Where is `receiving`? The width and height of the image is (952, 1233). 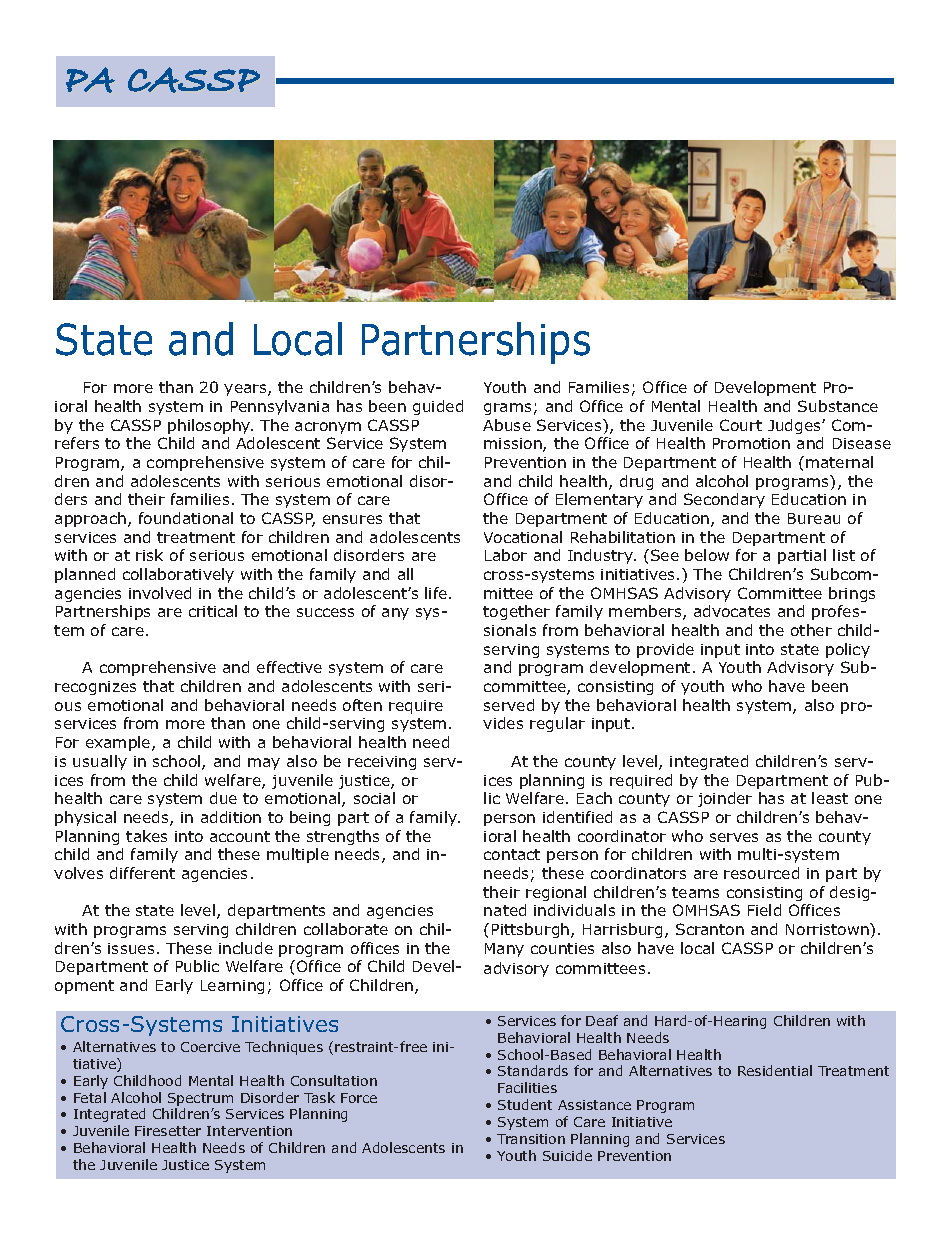 receiving is located at coordinates (382, 763).
